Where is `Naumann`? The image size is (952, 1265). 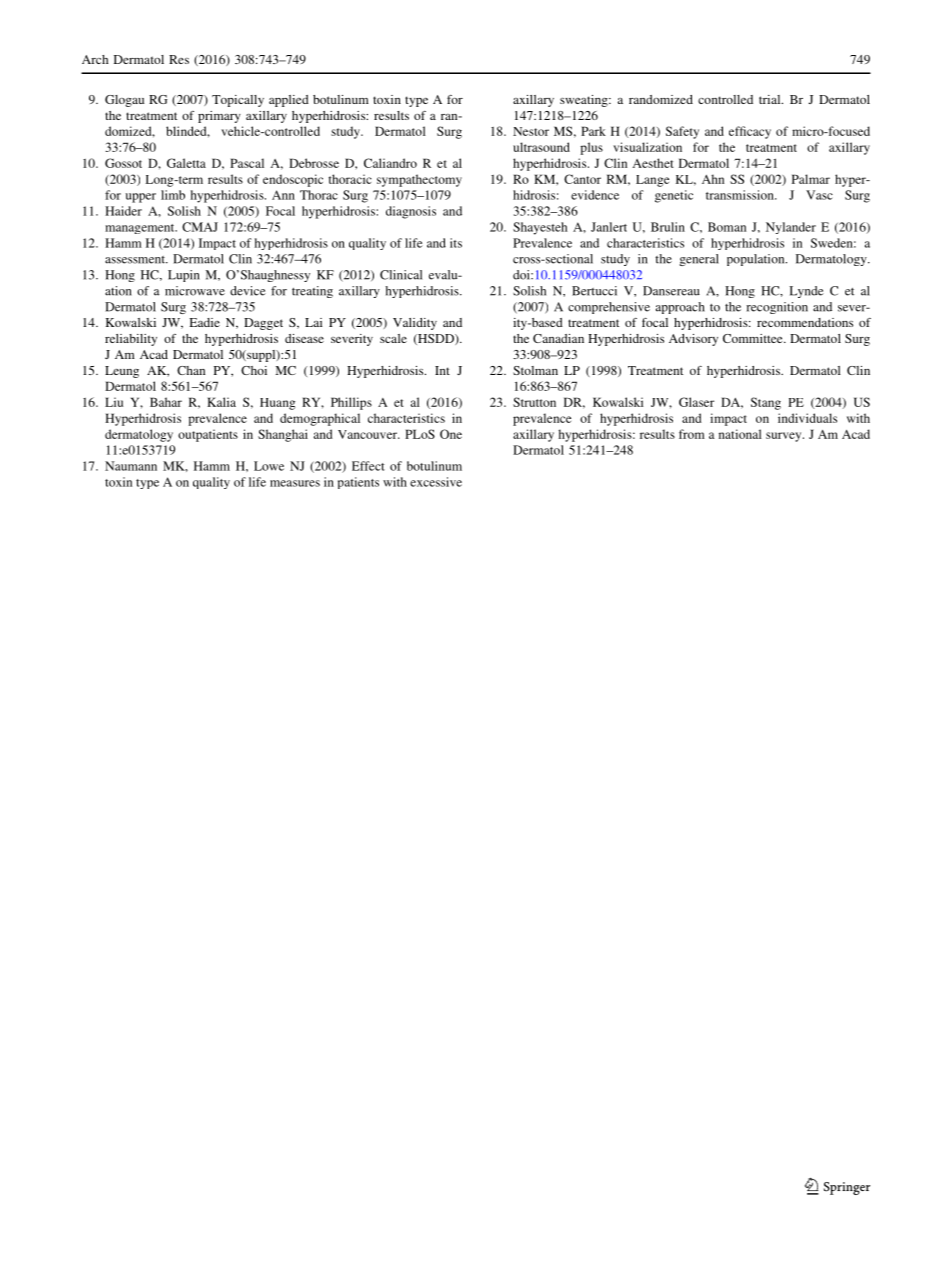 Naumann is located at coordinates (131, 466).
